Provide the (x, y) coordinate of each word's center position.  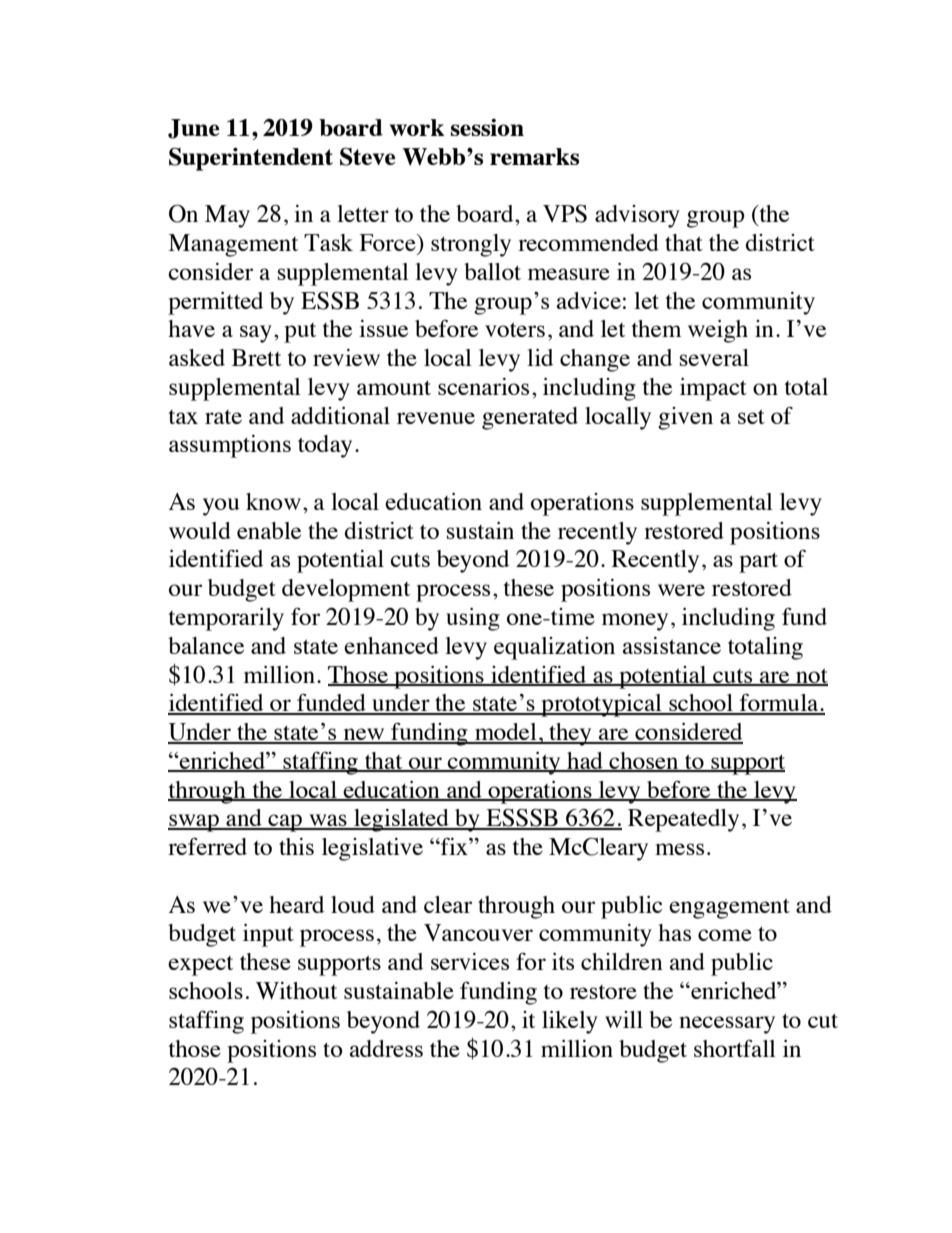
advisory (637, 216)
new (364, 735)
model (506, 733)
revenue (436, 418)
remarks (535, 156)
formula (779, 704)
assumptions (230, 446)
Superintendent (251, 159)
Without (296, 991)
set (751, 417)
